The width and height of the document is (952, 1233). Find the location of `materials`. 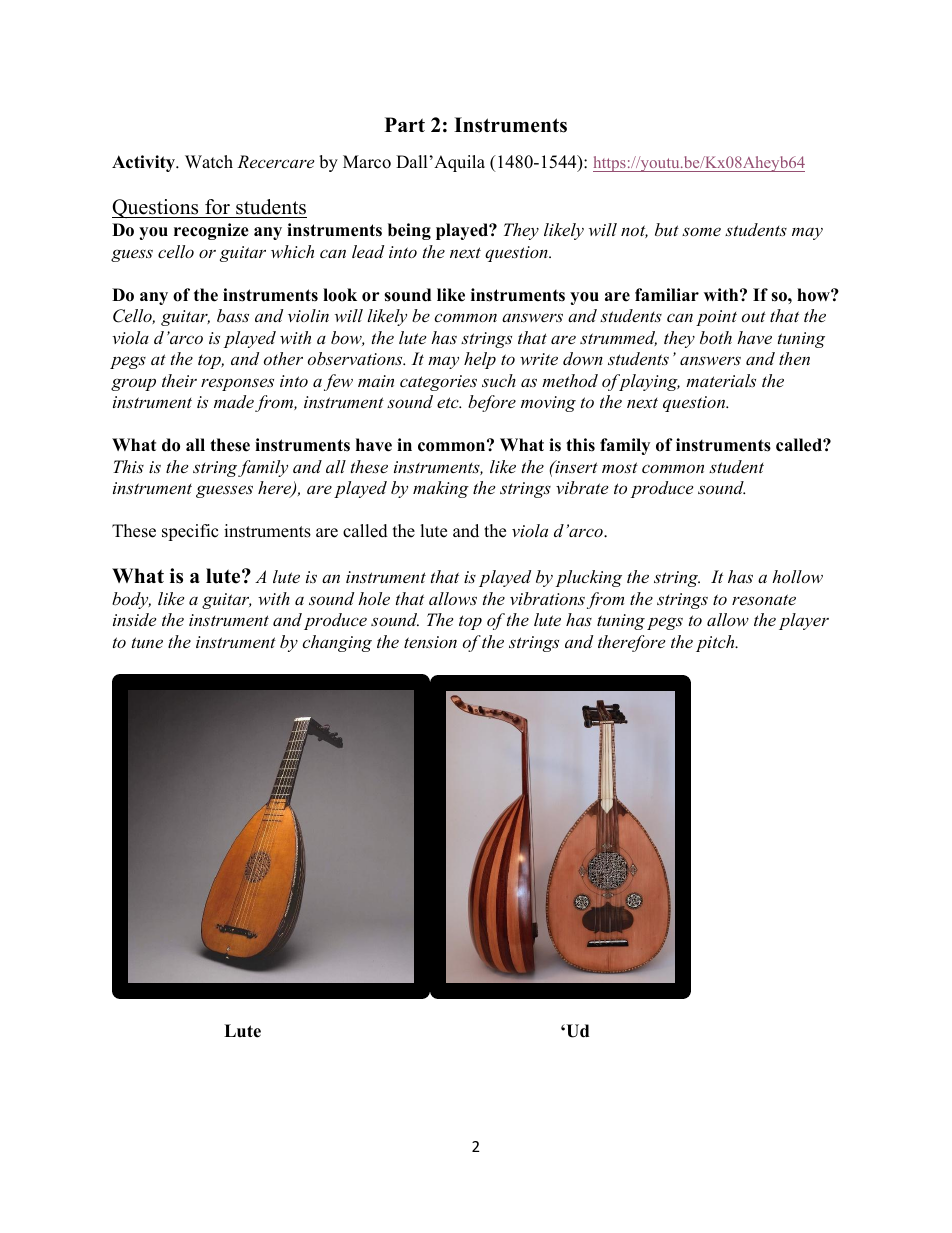

materials is located at coordinates (721, 380).
